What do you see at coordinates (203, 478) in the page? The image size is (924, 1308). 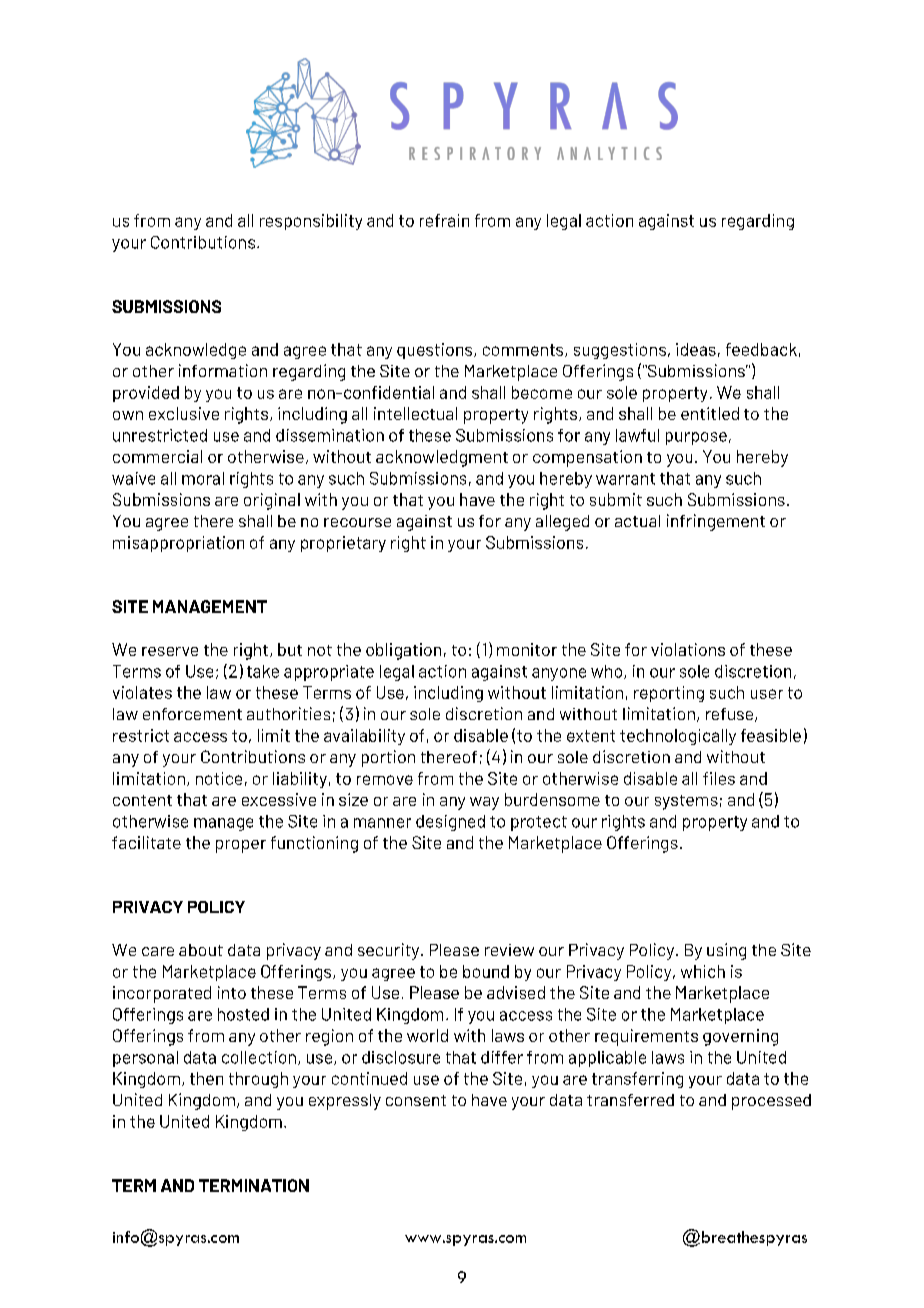 I see `moral` at bounding box center [203, 478].
